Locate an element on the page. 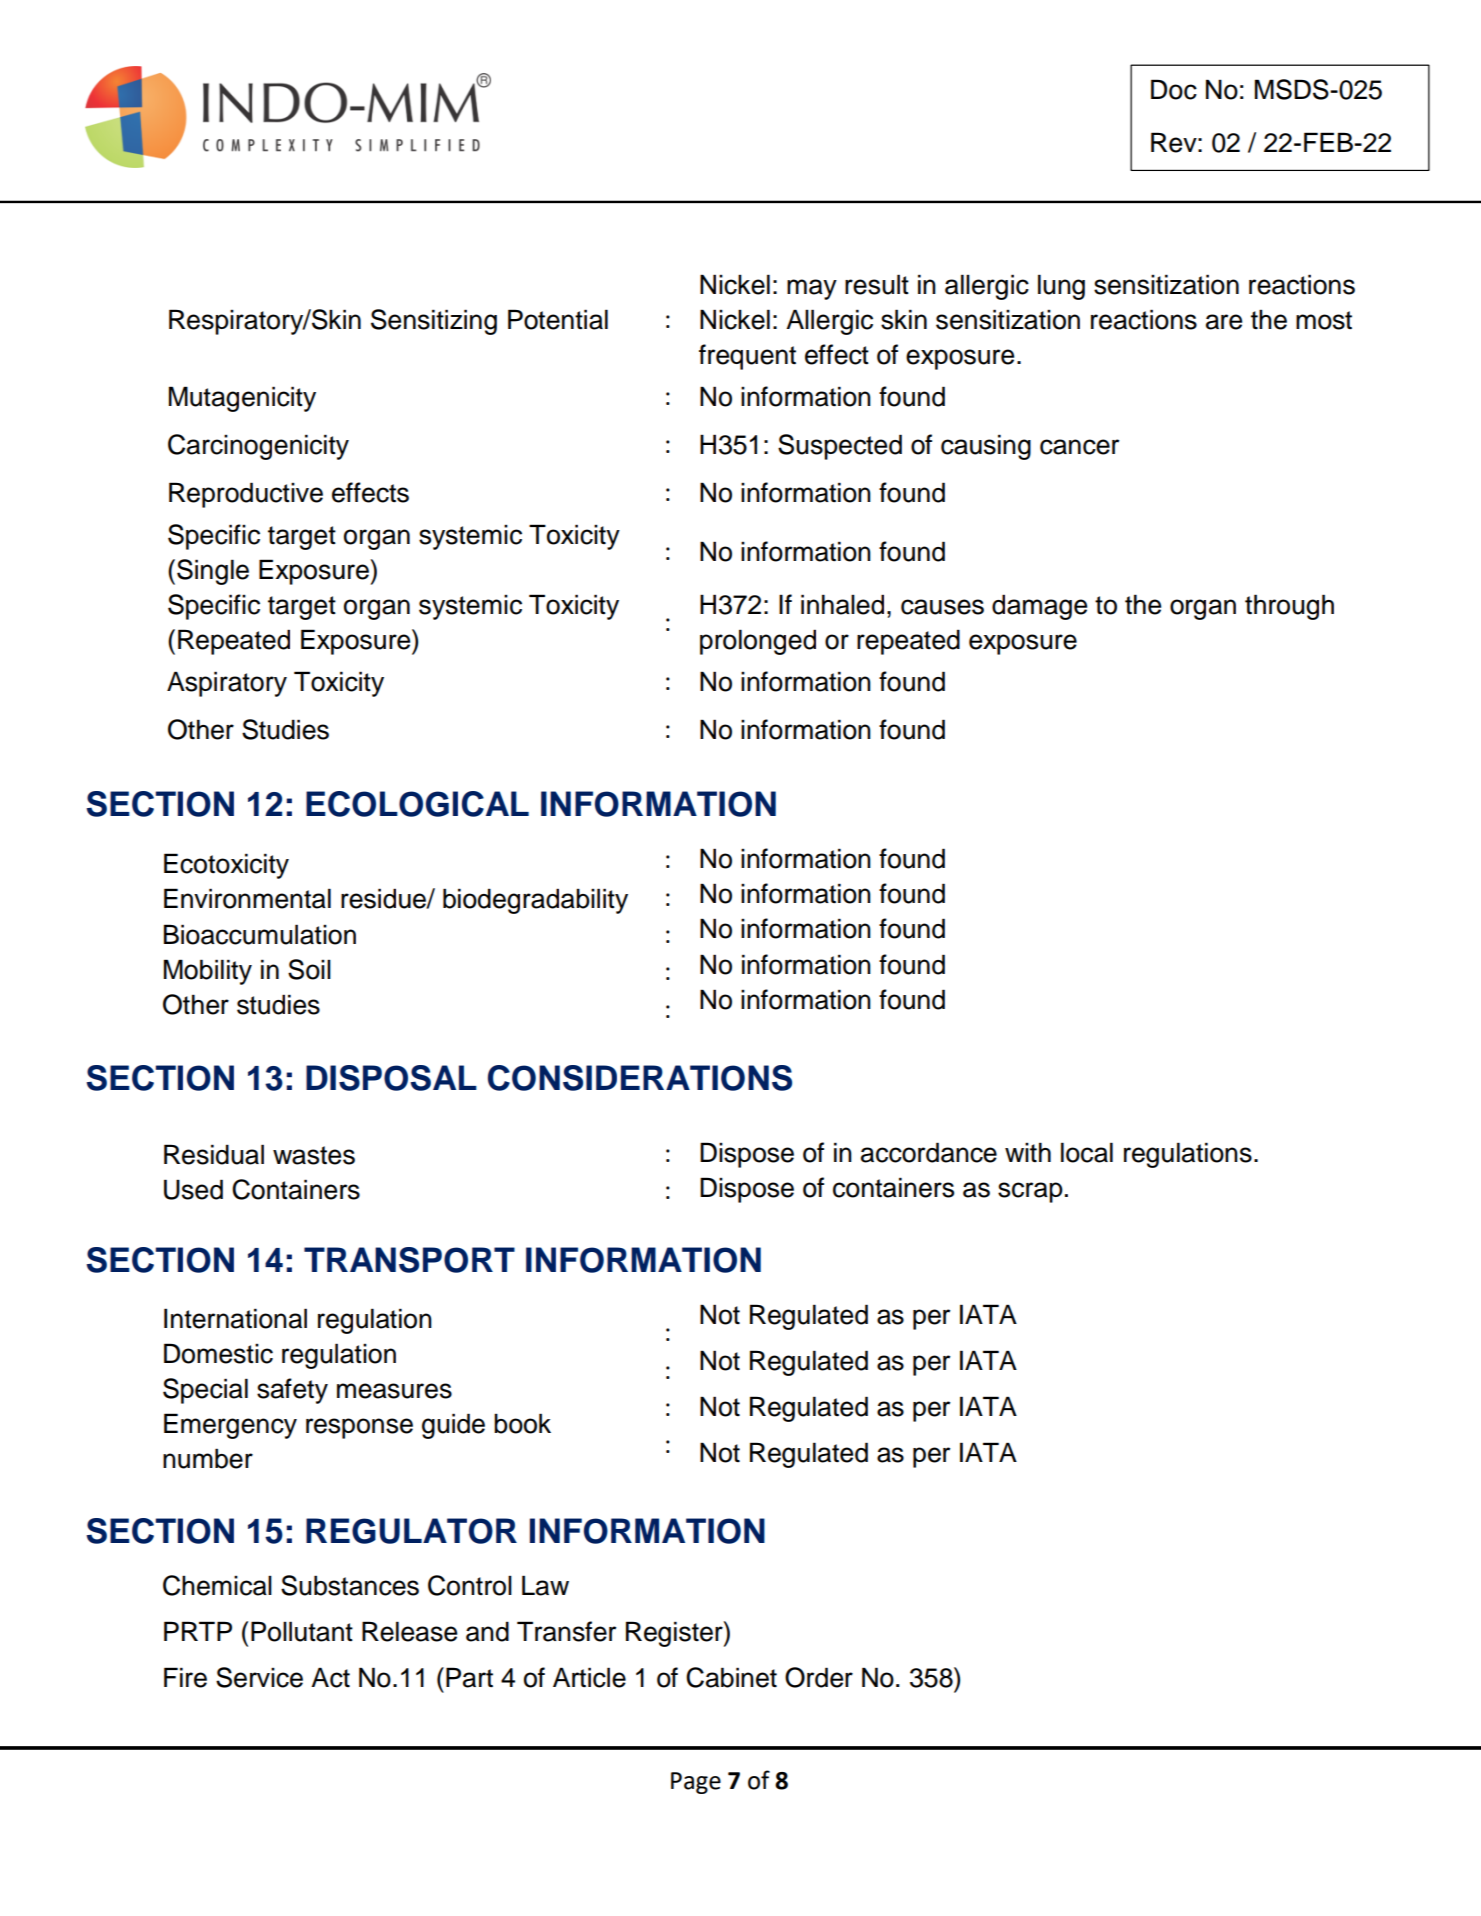 This page has height=1916, width=1481. Single is located at coordinates (213, 572).
